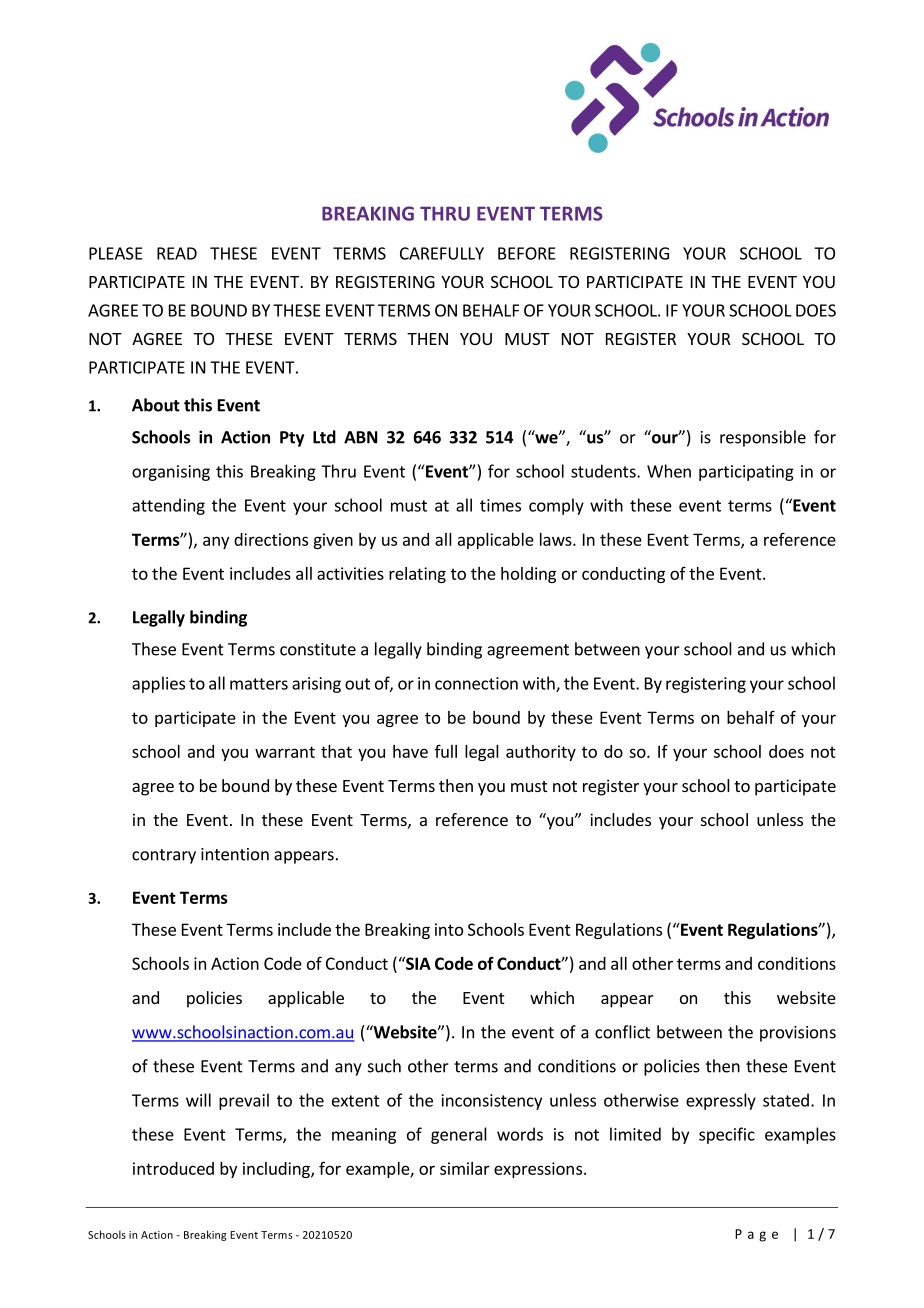 This page has width=924, height=1308. Describe the element at coordinates (541, 753) in the page. I see `authority` at that location.
